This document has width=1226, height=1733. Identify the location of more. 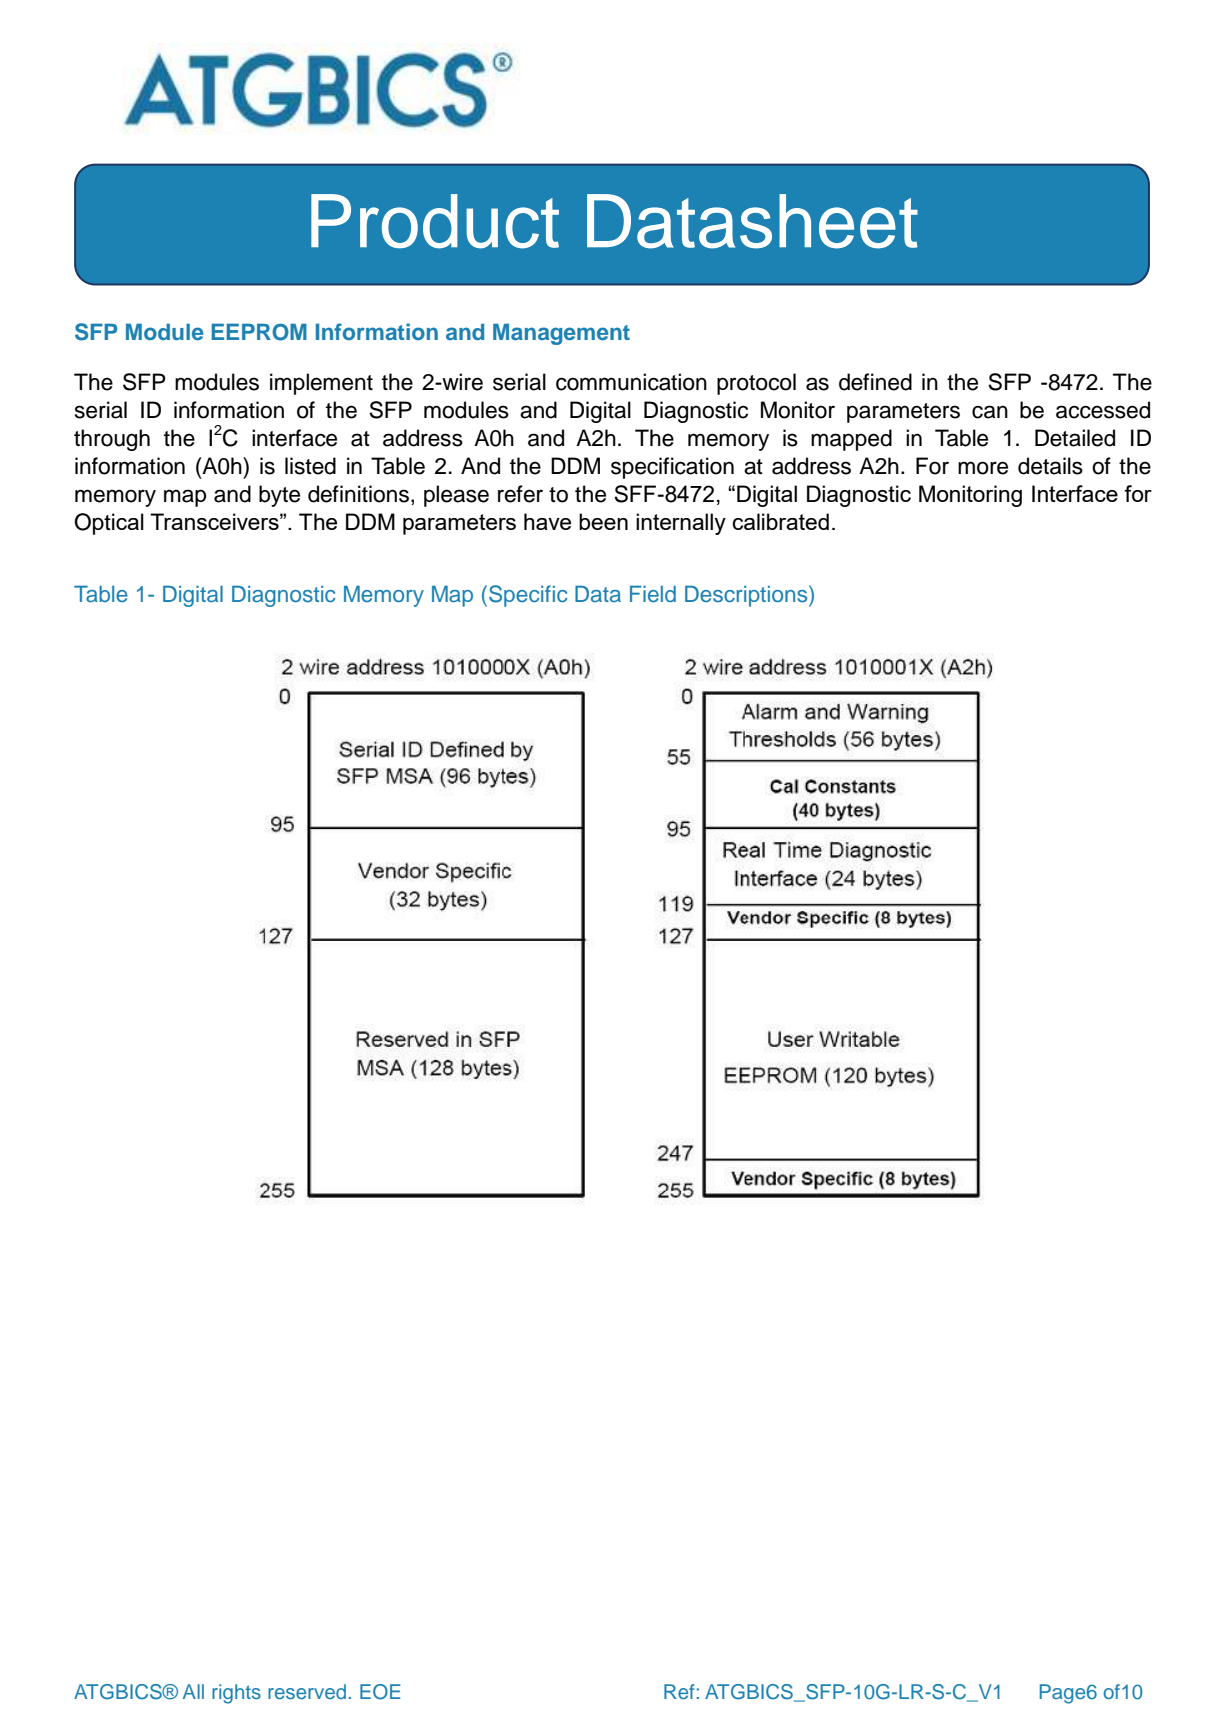
(983, 468).
